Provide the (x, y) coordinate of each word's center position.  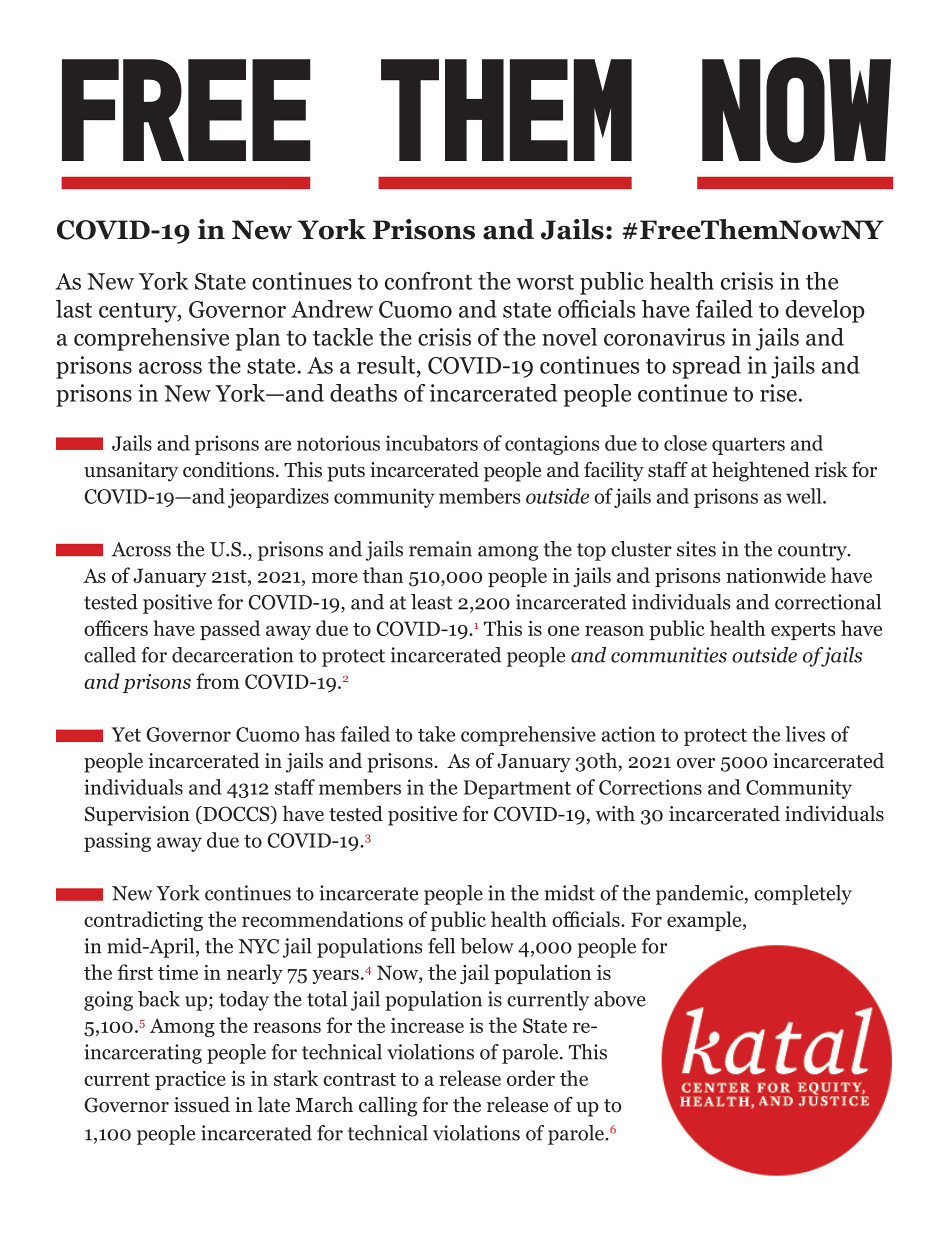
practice (190, 1080)
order (531, 1078)
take (436, 734)
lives (805, 734)
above (620, 999)
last (74, 309)
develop (825, 311)
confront (428, 281)
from (218, 681)
